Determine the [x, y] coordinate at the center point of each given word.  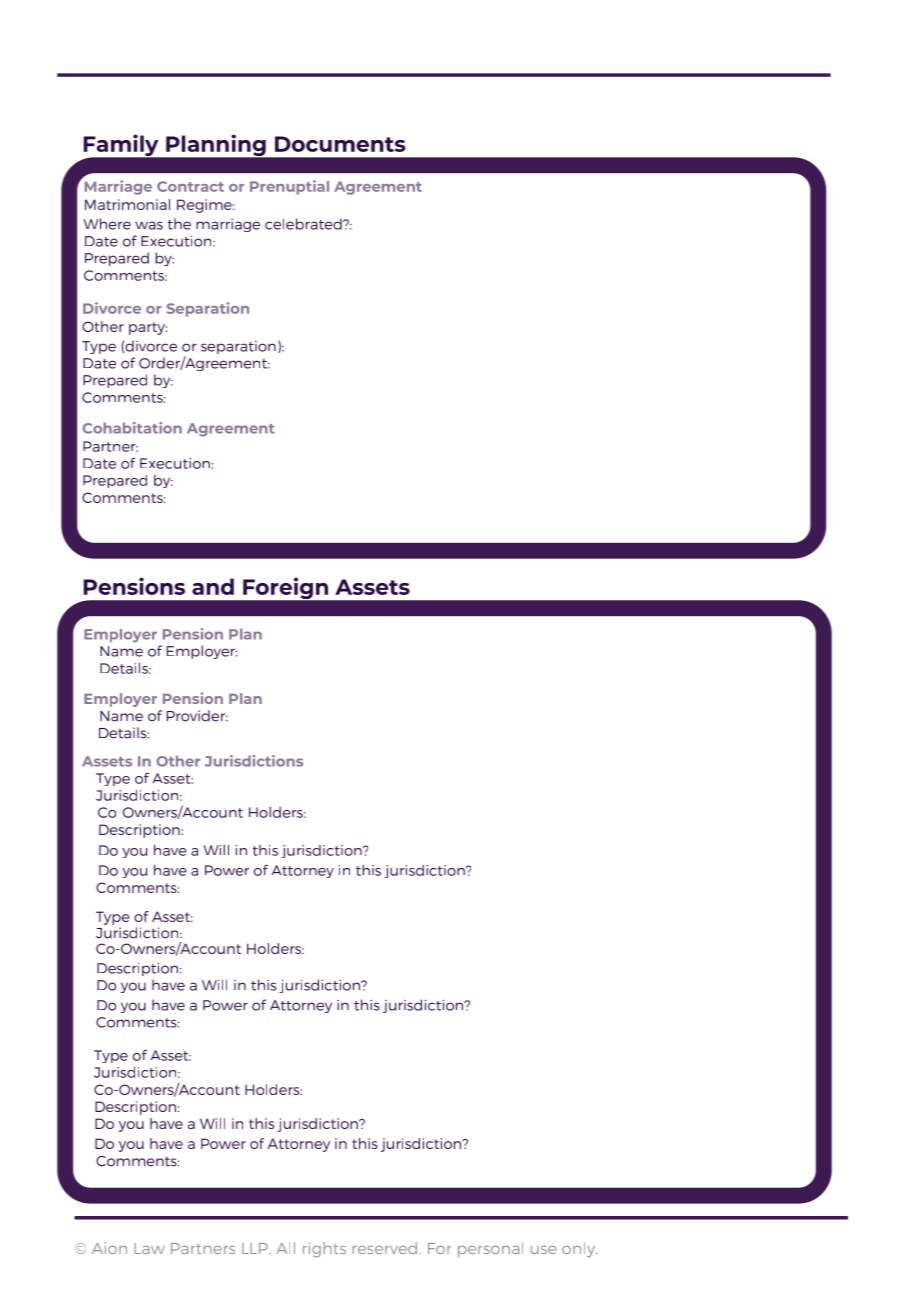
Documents [340, 144]
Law [149, 1248]
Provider [197, 716]
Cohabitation [132, 428]
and [213, 586]
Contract [190, 186]
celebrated [304, 224]
